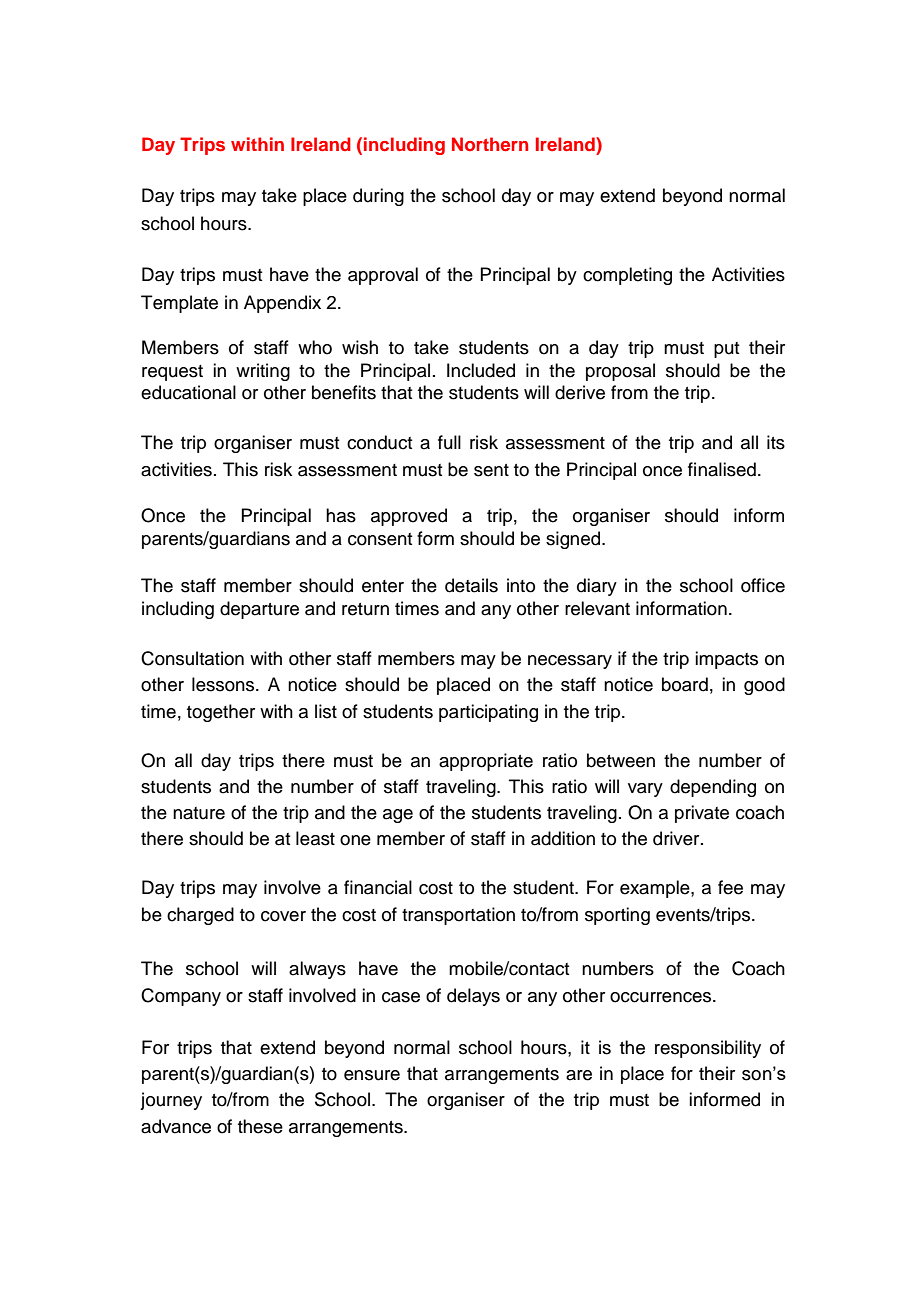  Describe the element at coordinates (726, 660) in the screenshot. I see `impacts` at that location.
